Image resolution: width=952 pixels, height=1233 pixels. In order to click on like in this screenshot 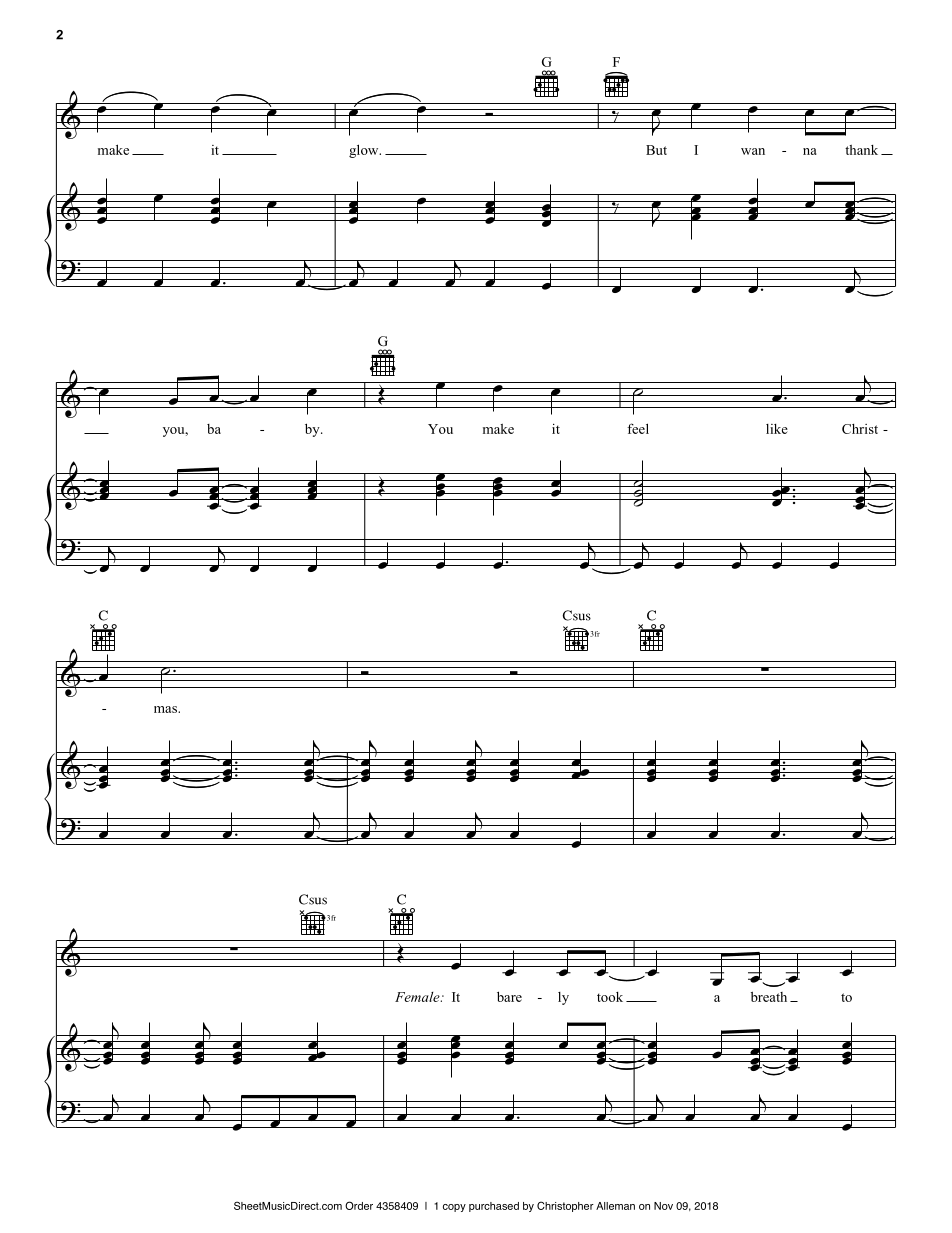, I will do `click(777, 429)`.
